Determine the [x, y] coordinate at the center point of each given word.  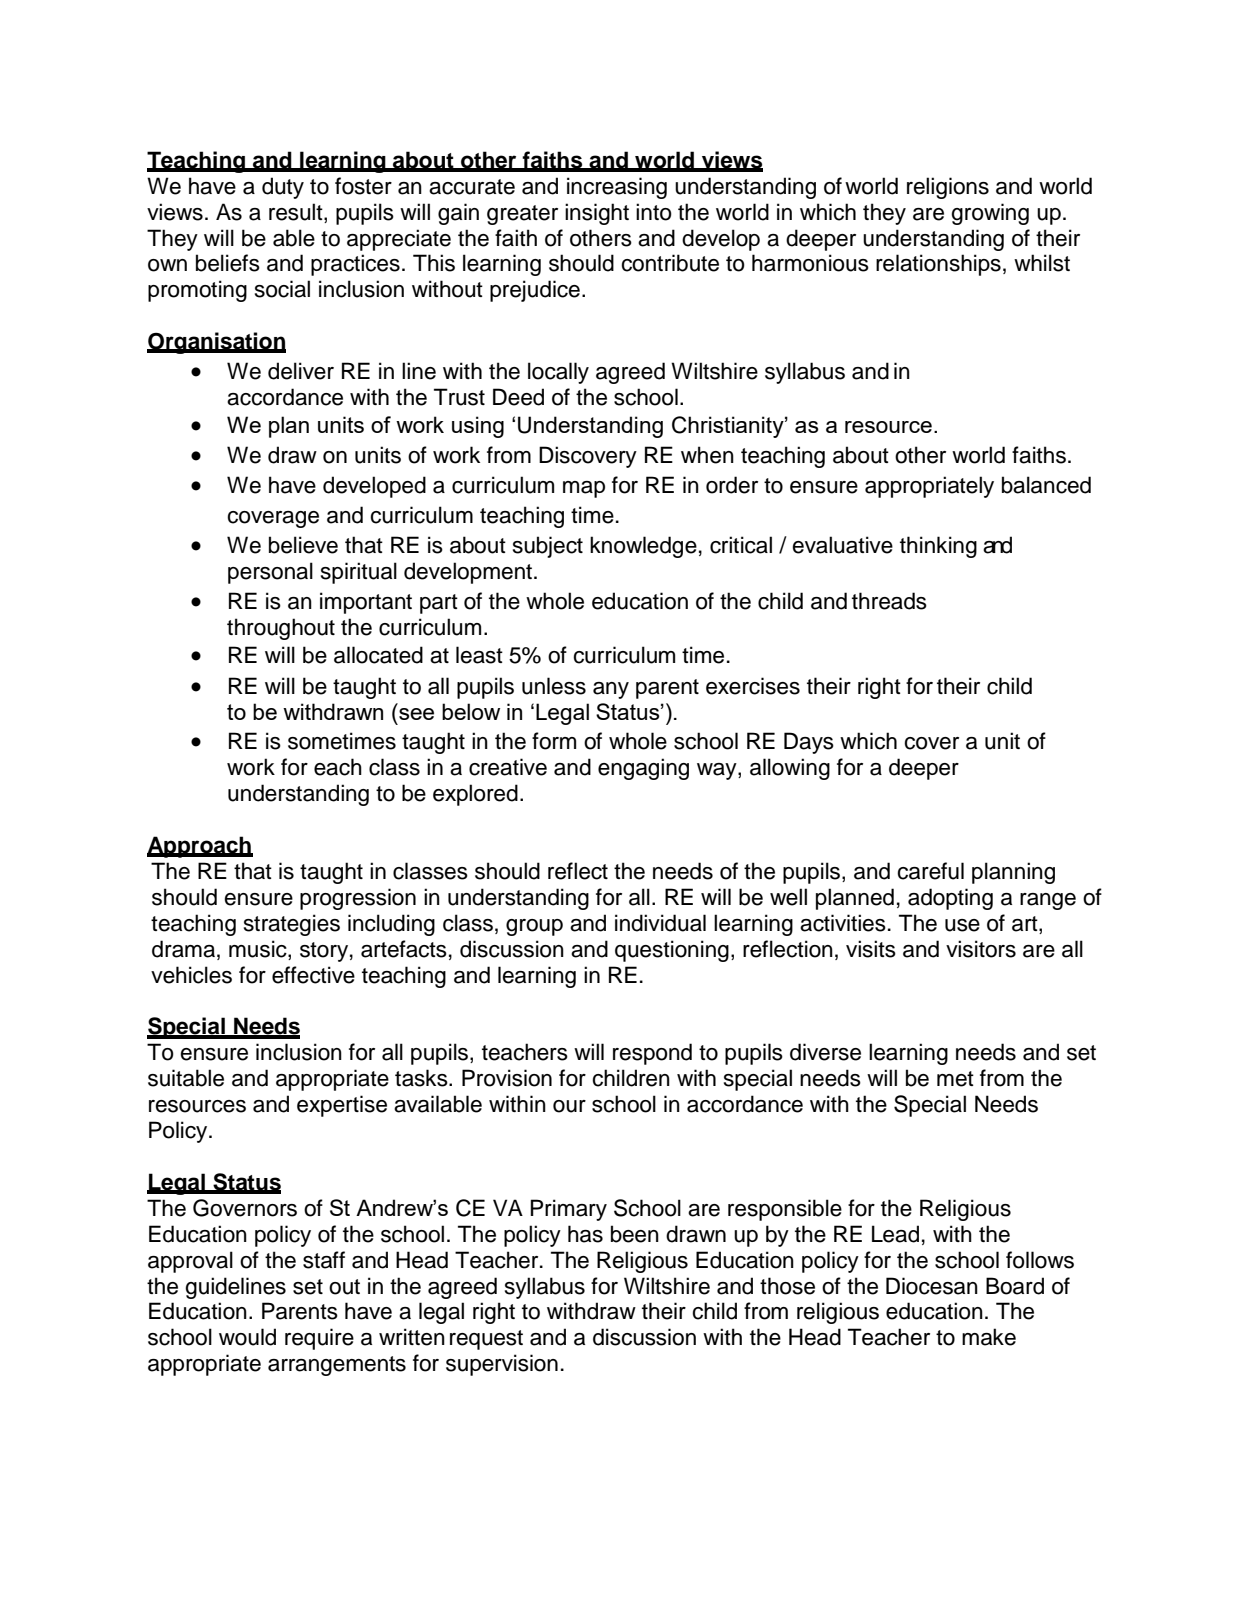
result [297, 212]
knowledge [643, 547]
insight [597, 214]
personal [270, 573]
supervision [502, 1365]
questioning [672, 951]
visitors [981, 949]
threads [889, 601]
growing [990, 214]
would [247, 1337]
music [259, 950]
